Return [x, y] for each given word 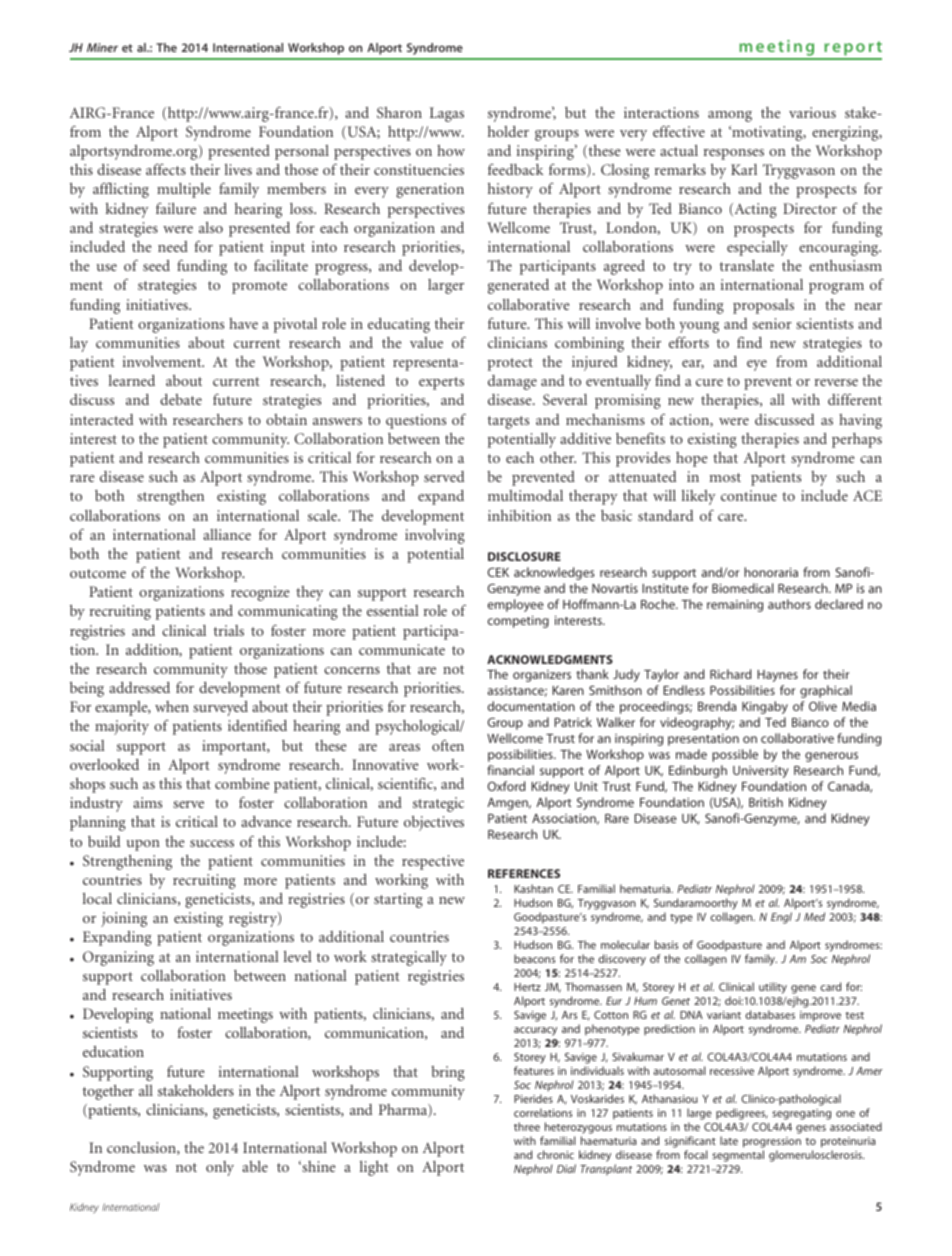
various [812, 112]
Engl [781, 918]
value [426, 342]
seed [156, 265]
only [220, 1168]
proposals [763, 306]
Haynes [777, 676]
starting [398, 900]
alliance [227, 534]
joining [124, 919]
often [448, 745]
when [172, 706]
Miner [102, 47]
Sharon [399, 112]
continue [749, 495]
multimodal [525, 495]
